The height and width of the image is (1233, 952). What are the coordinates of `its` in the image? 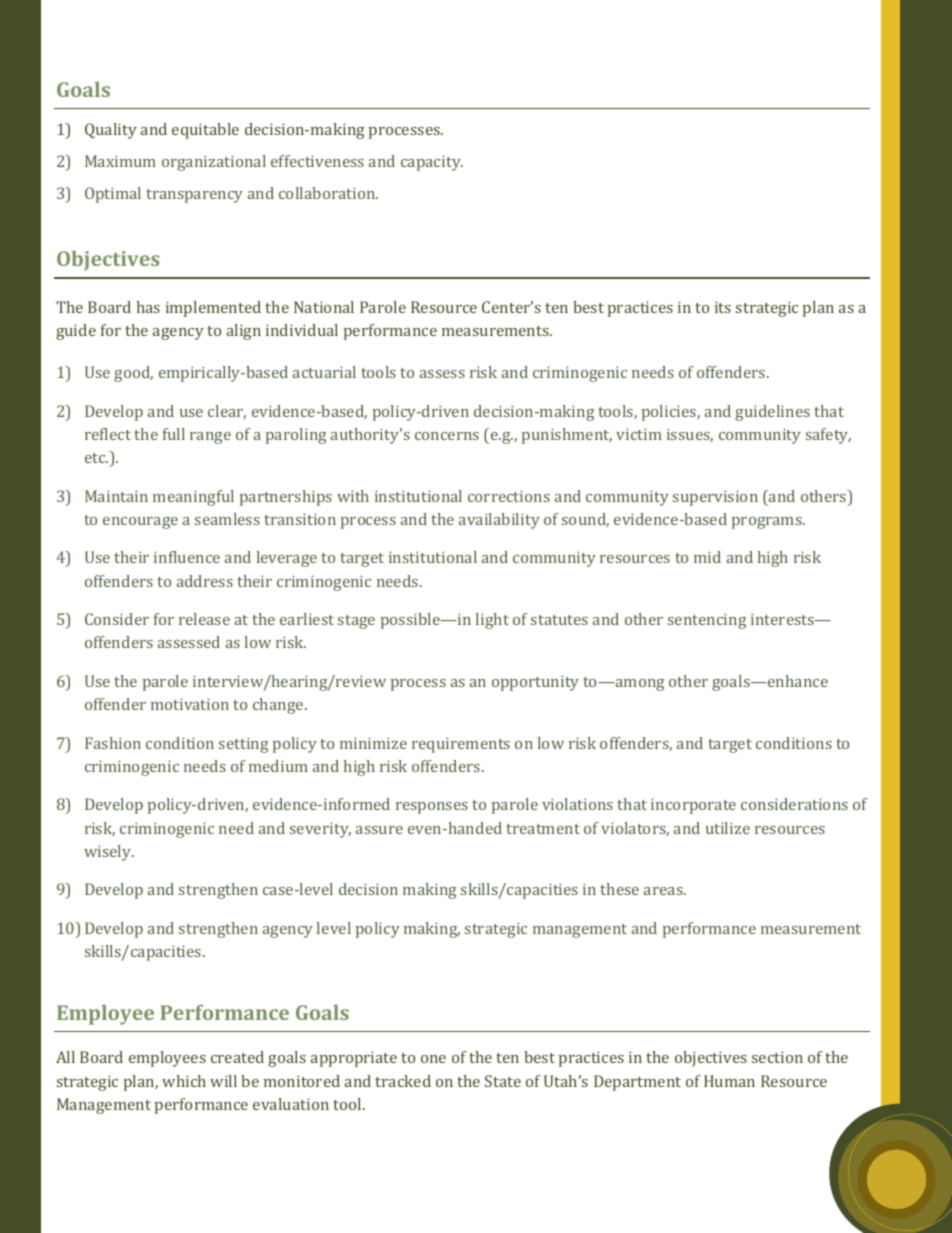 It's located at (723, 307).
